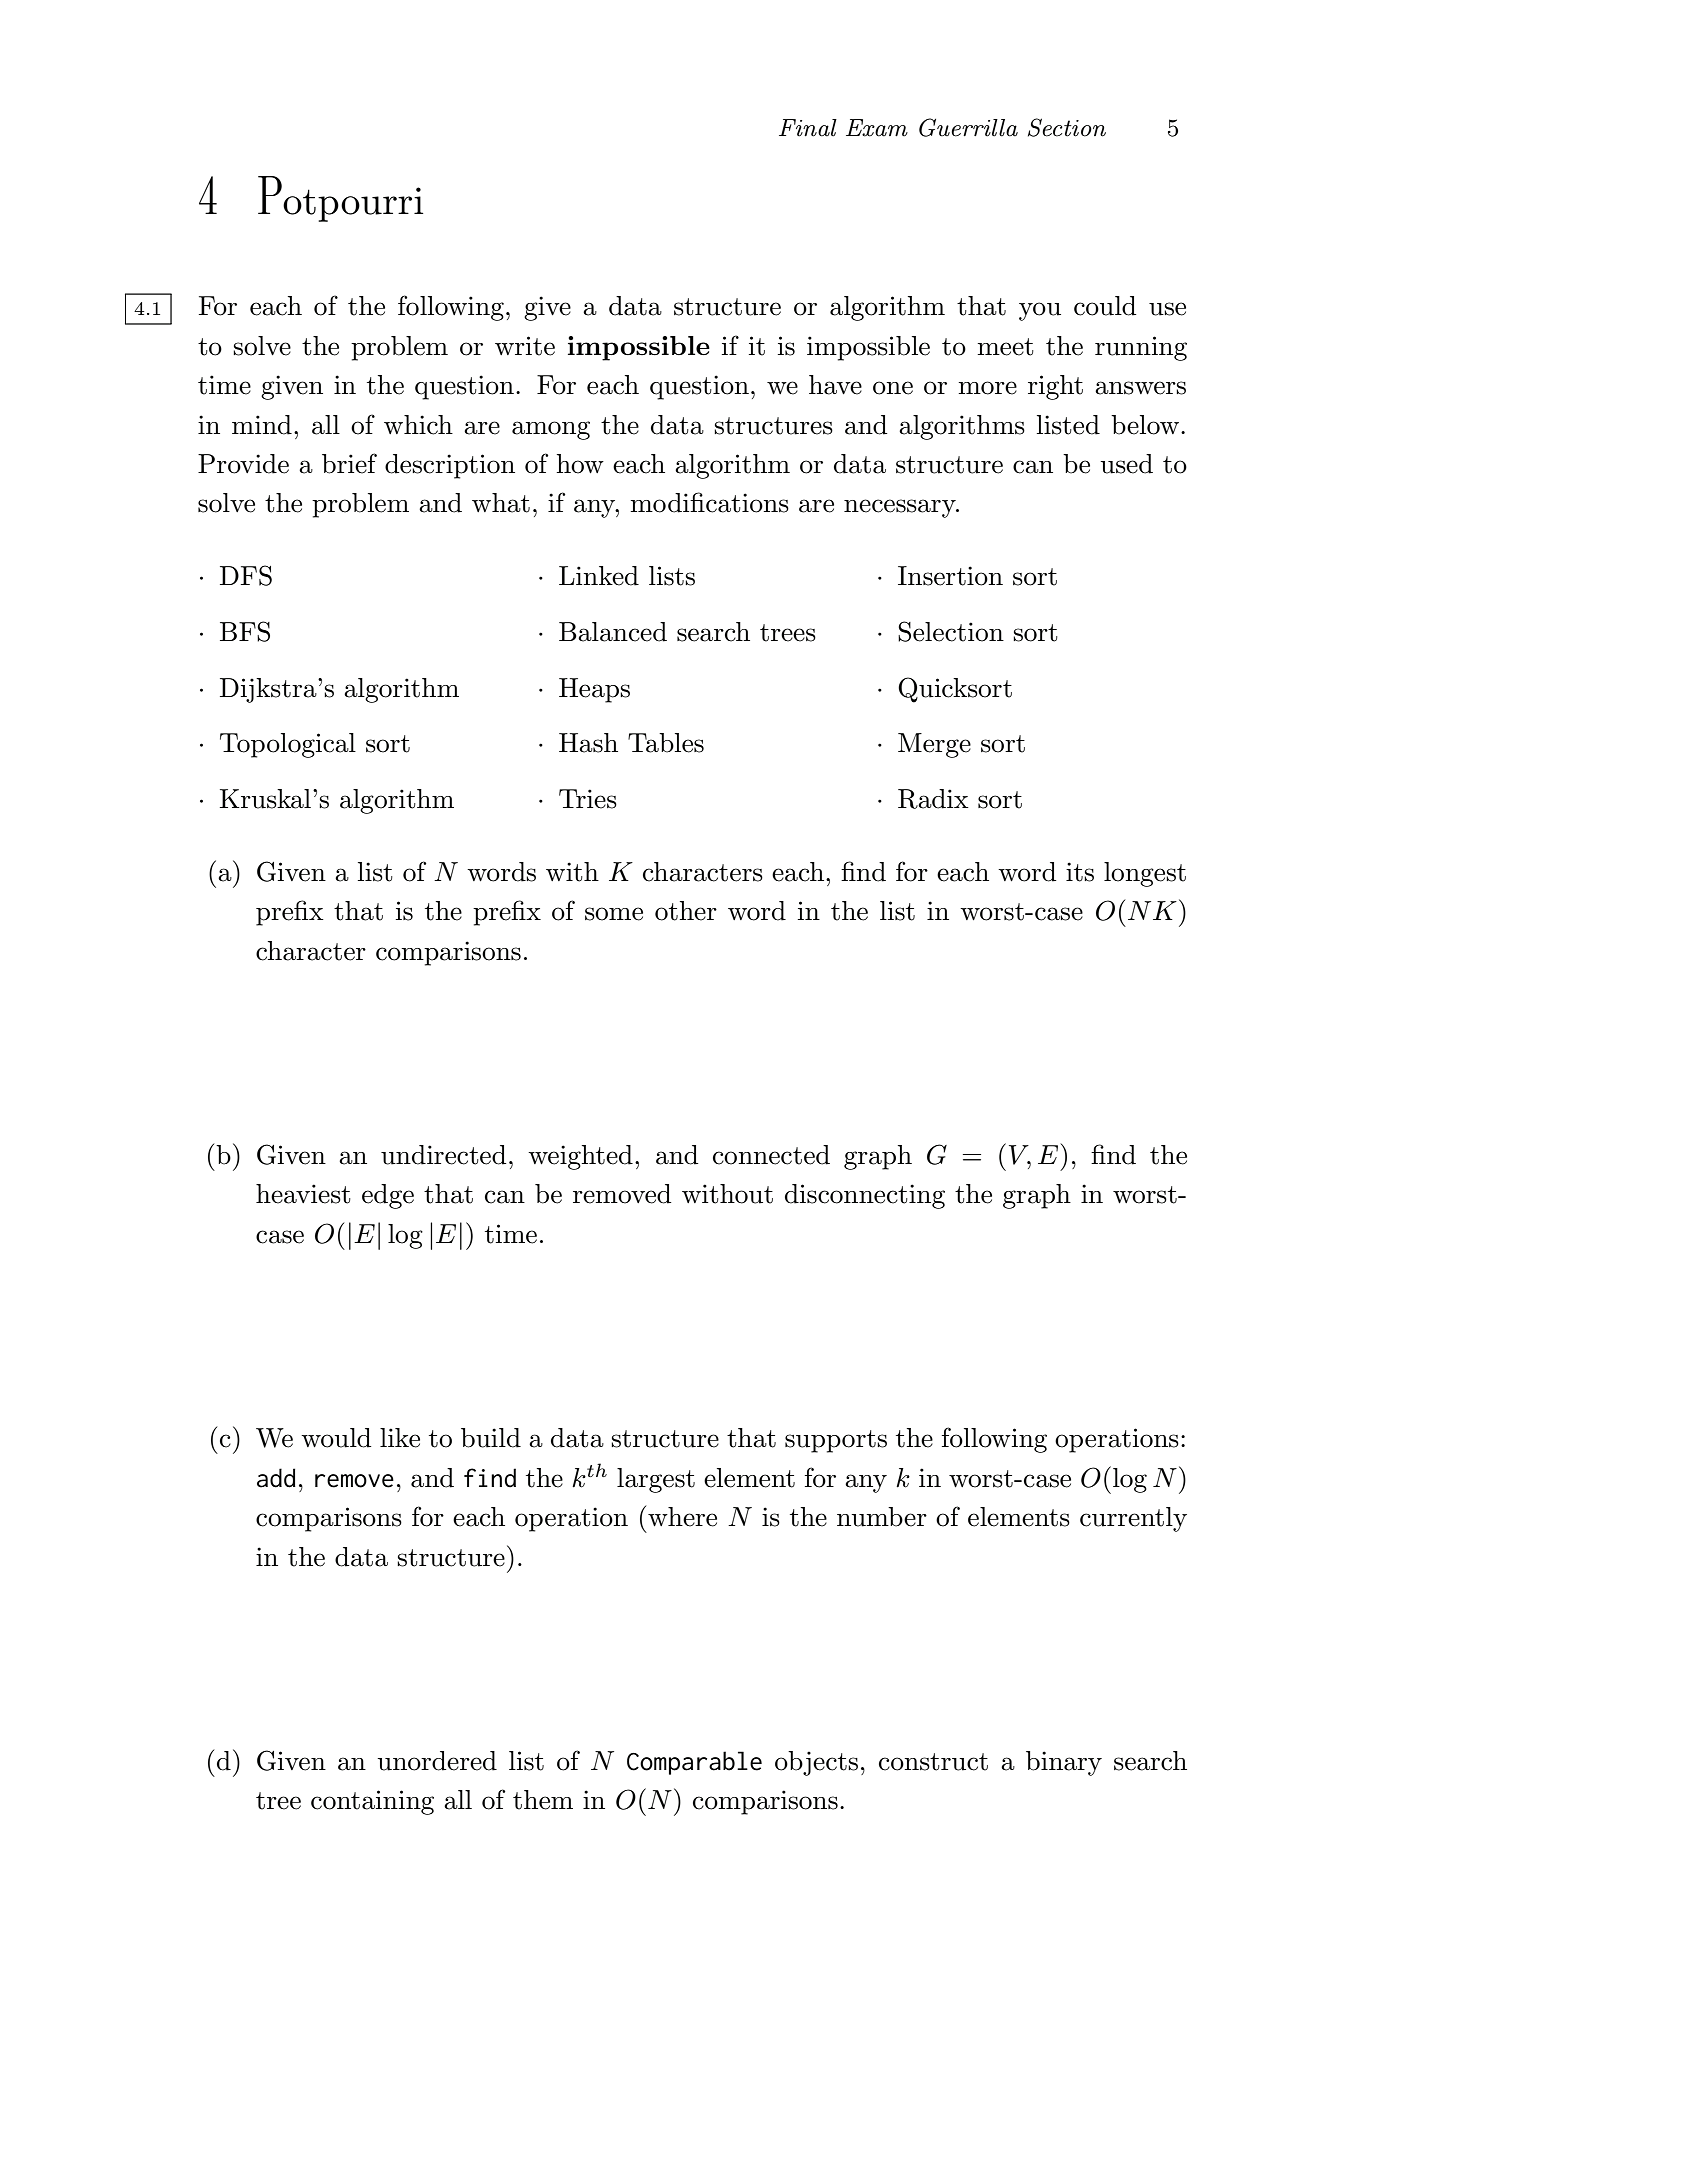 This screenshot has height=2178, width=1683. I want to click on Potpourri, so click(341, 199).
